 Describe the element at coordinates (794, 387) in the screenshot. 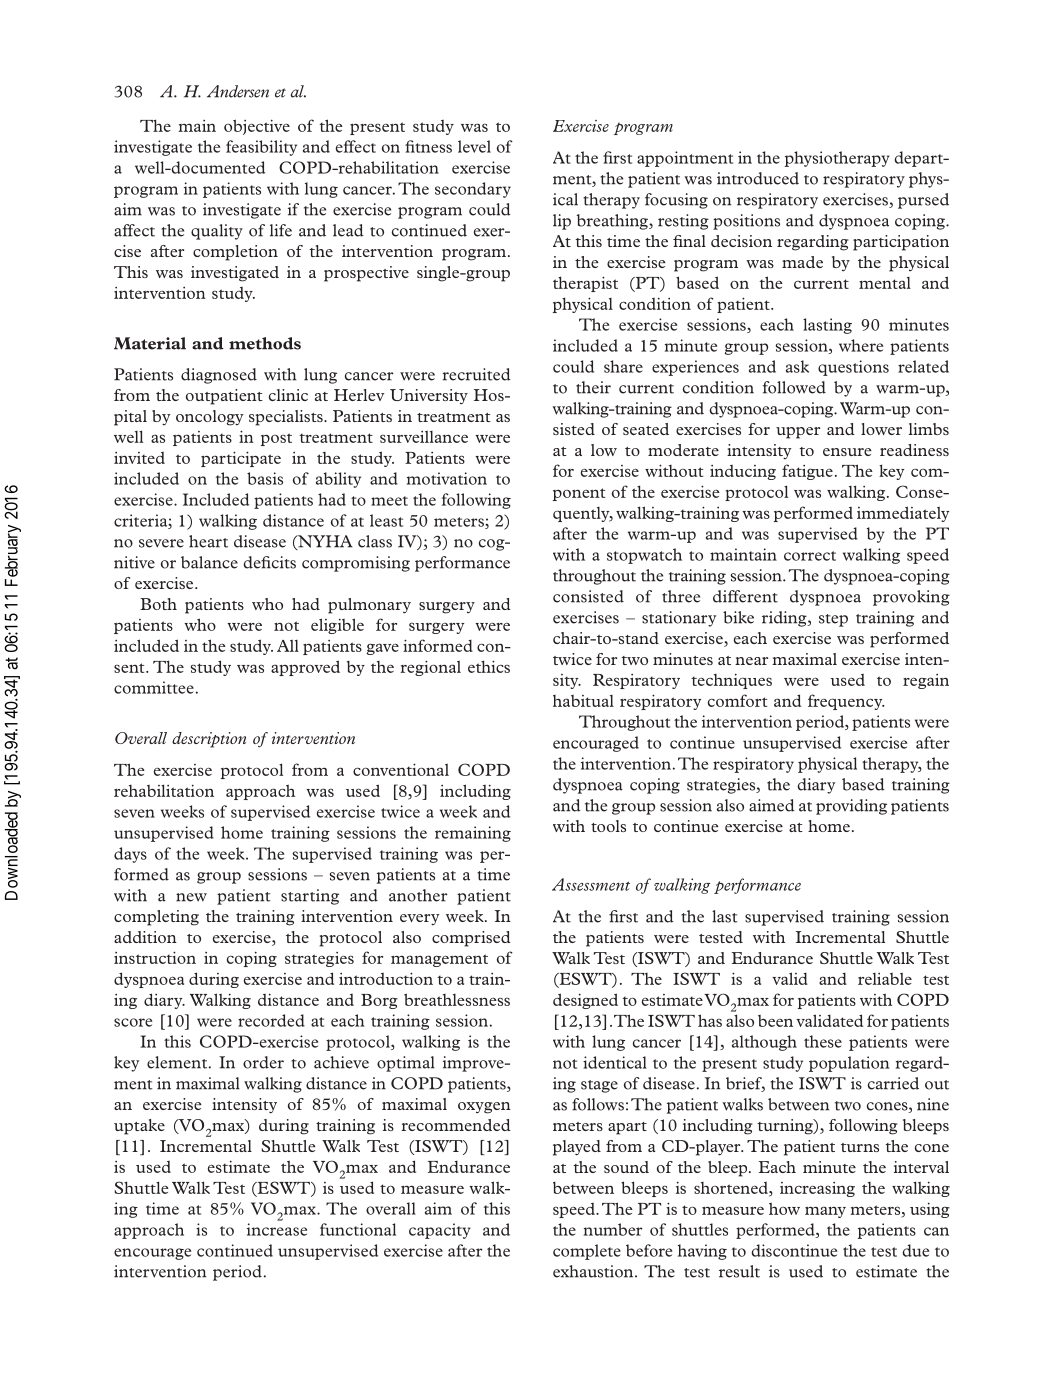

I see `followed` at that location.
